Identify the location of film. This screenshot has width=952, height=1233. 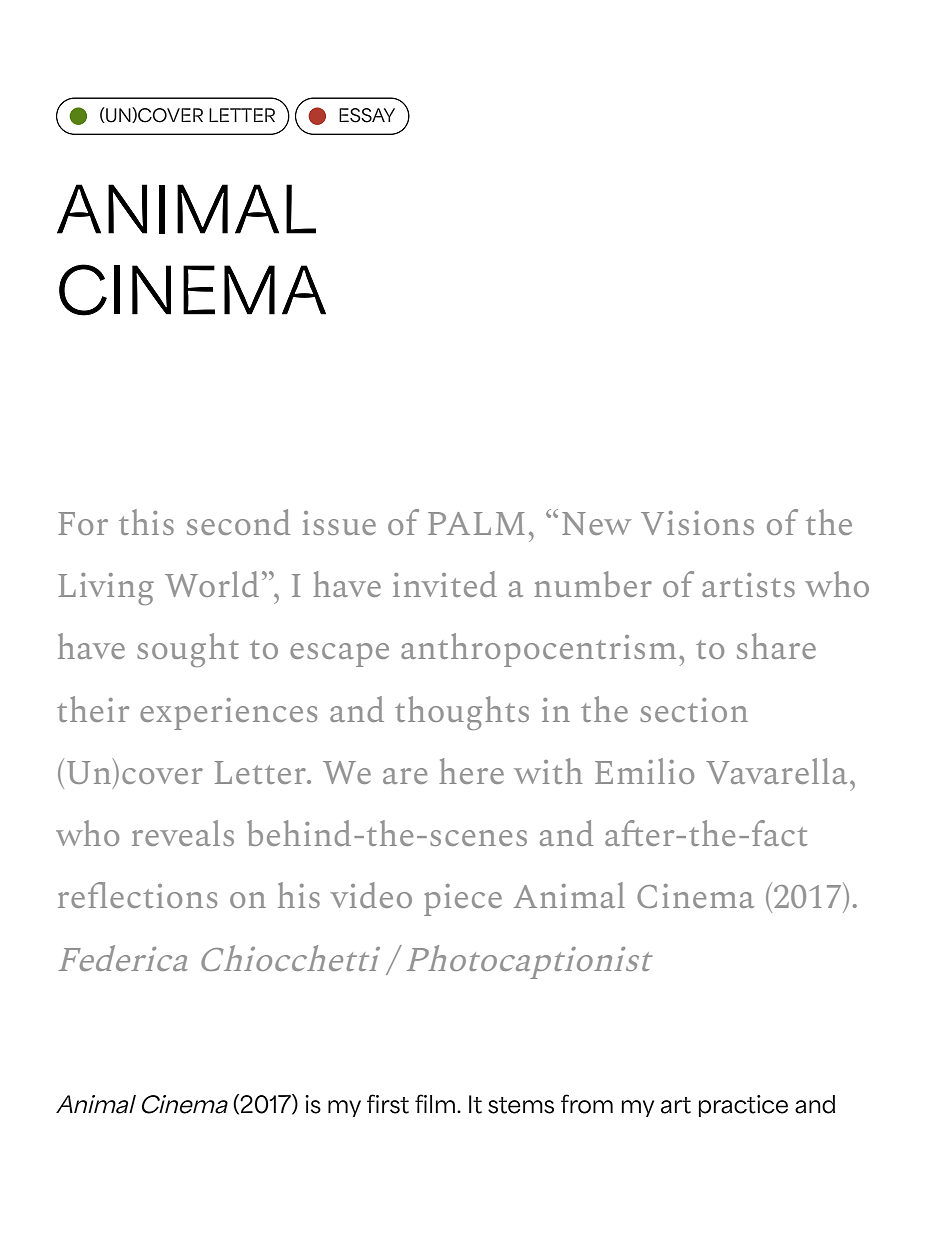
(435, 1103).
